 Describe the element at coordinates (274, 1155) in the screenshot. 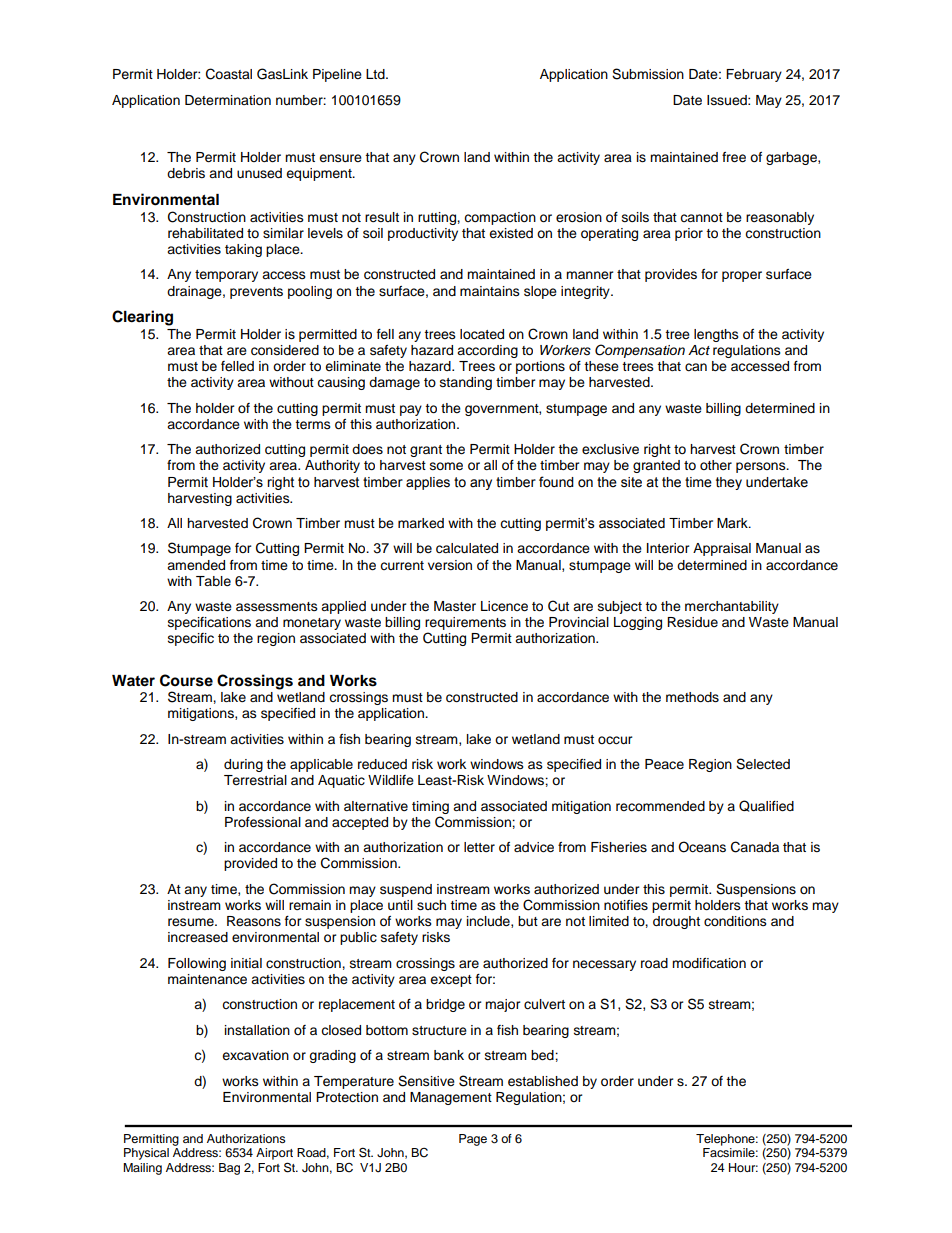

I see `Airport` at that location.
